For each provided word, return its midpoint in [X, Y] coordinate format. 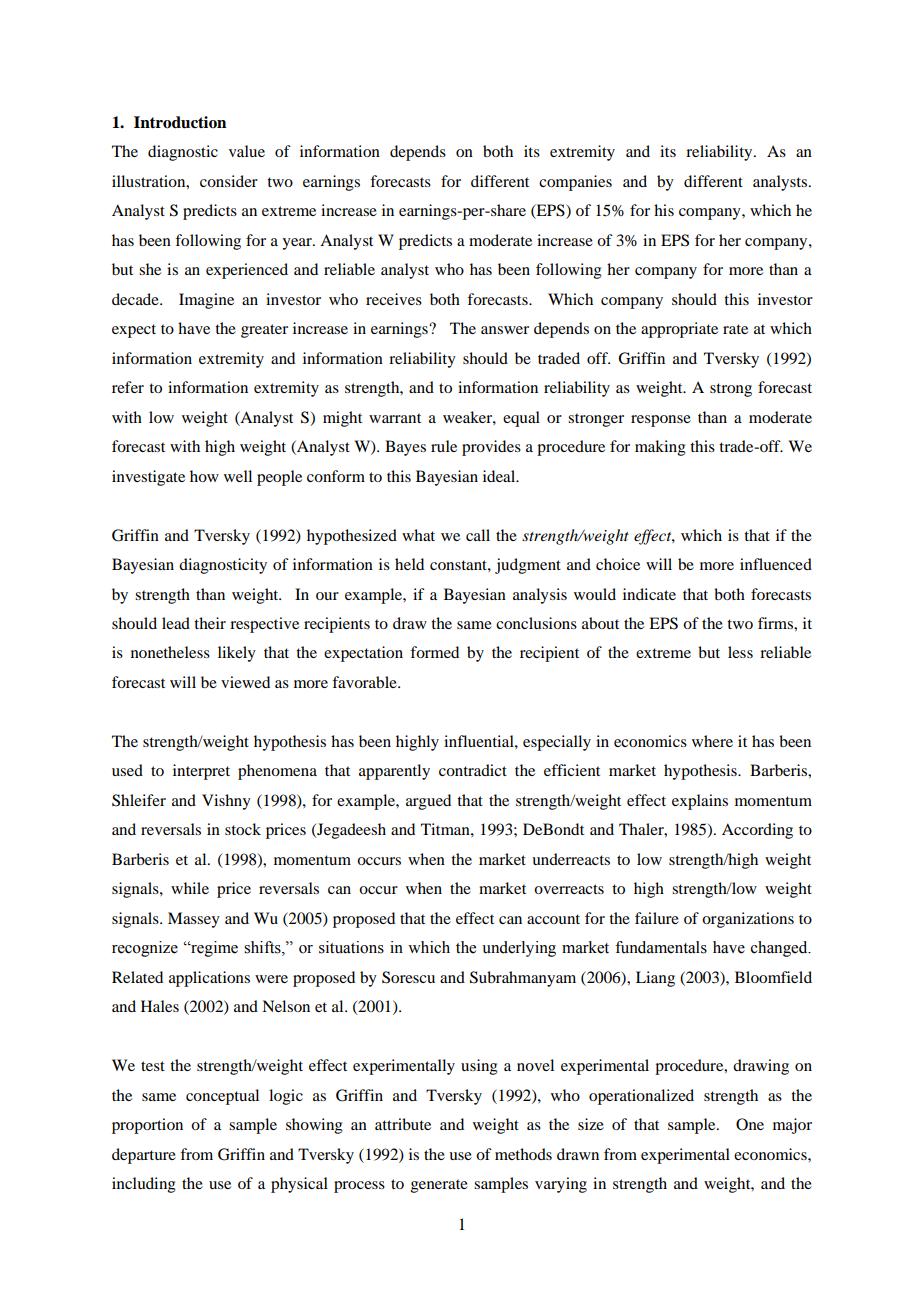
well [238, 476]
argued [428, 802]
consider [229, 181]
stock [243, 829]
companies [575, 183]
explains [700, 802]
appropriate [679, 330]
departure [144, 1156]
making [660, 448]
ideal [500, 476]
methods [523, 1154]
